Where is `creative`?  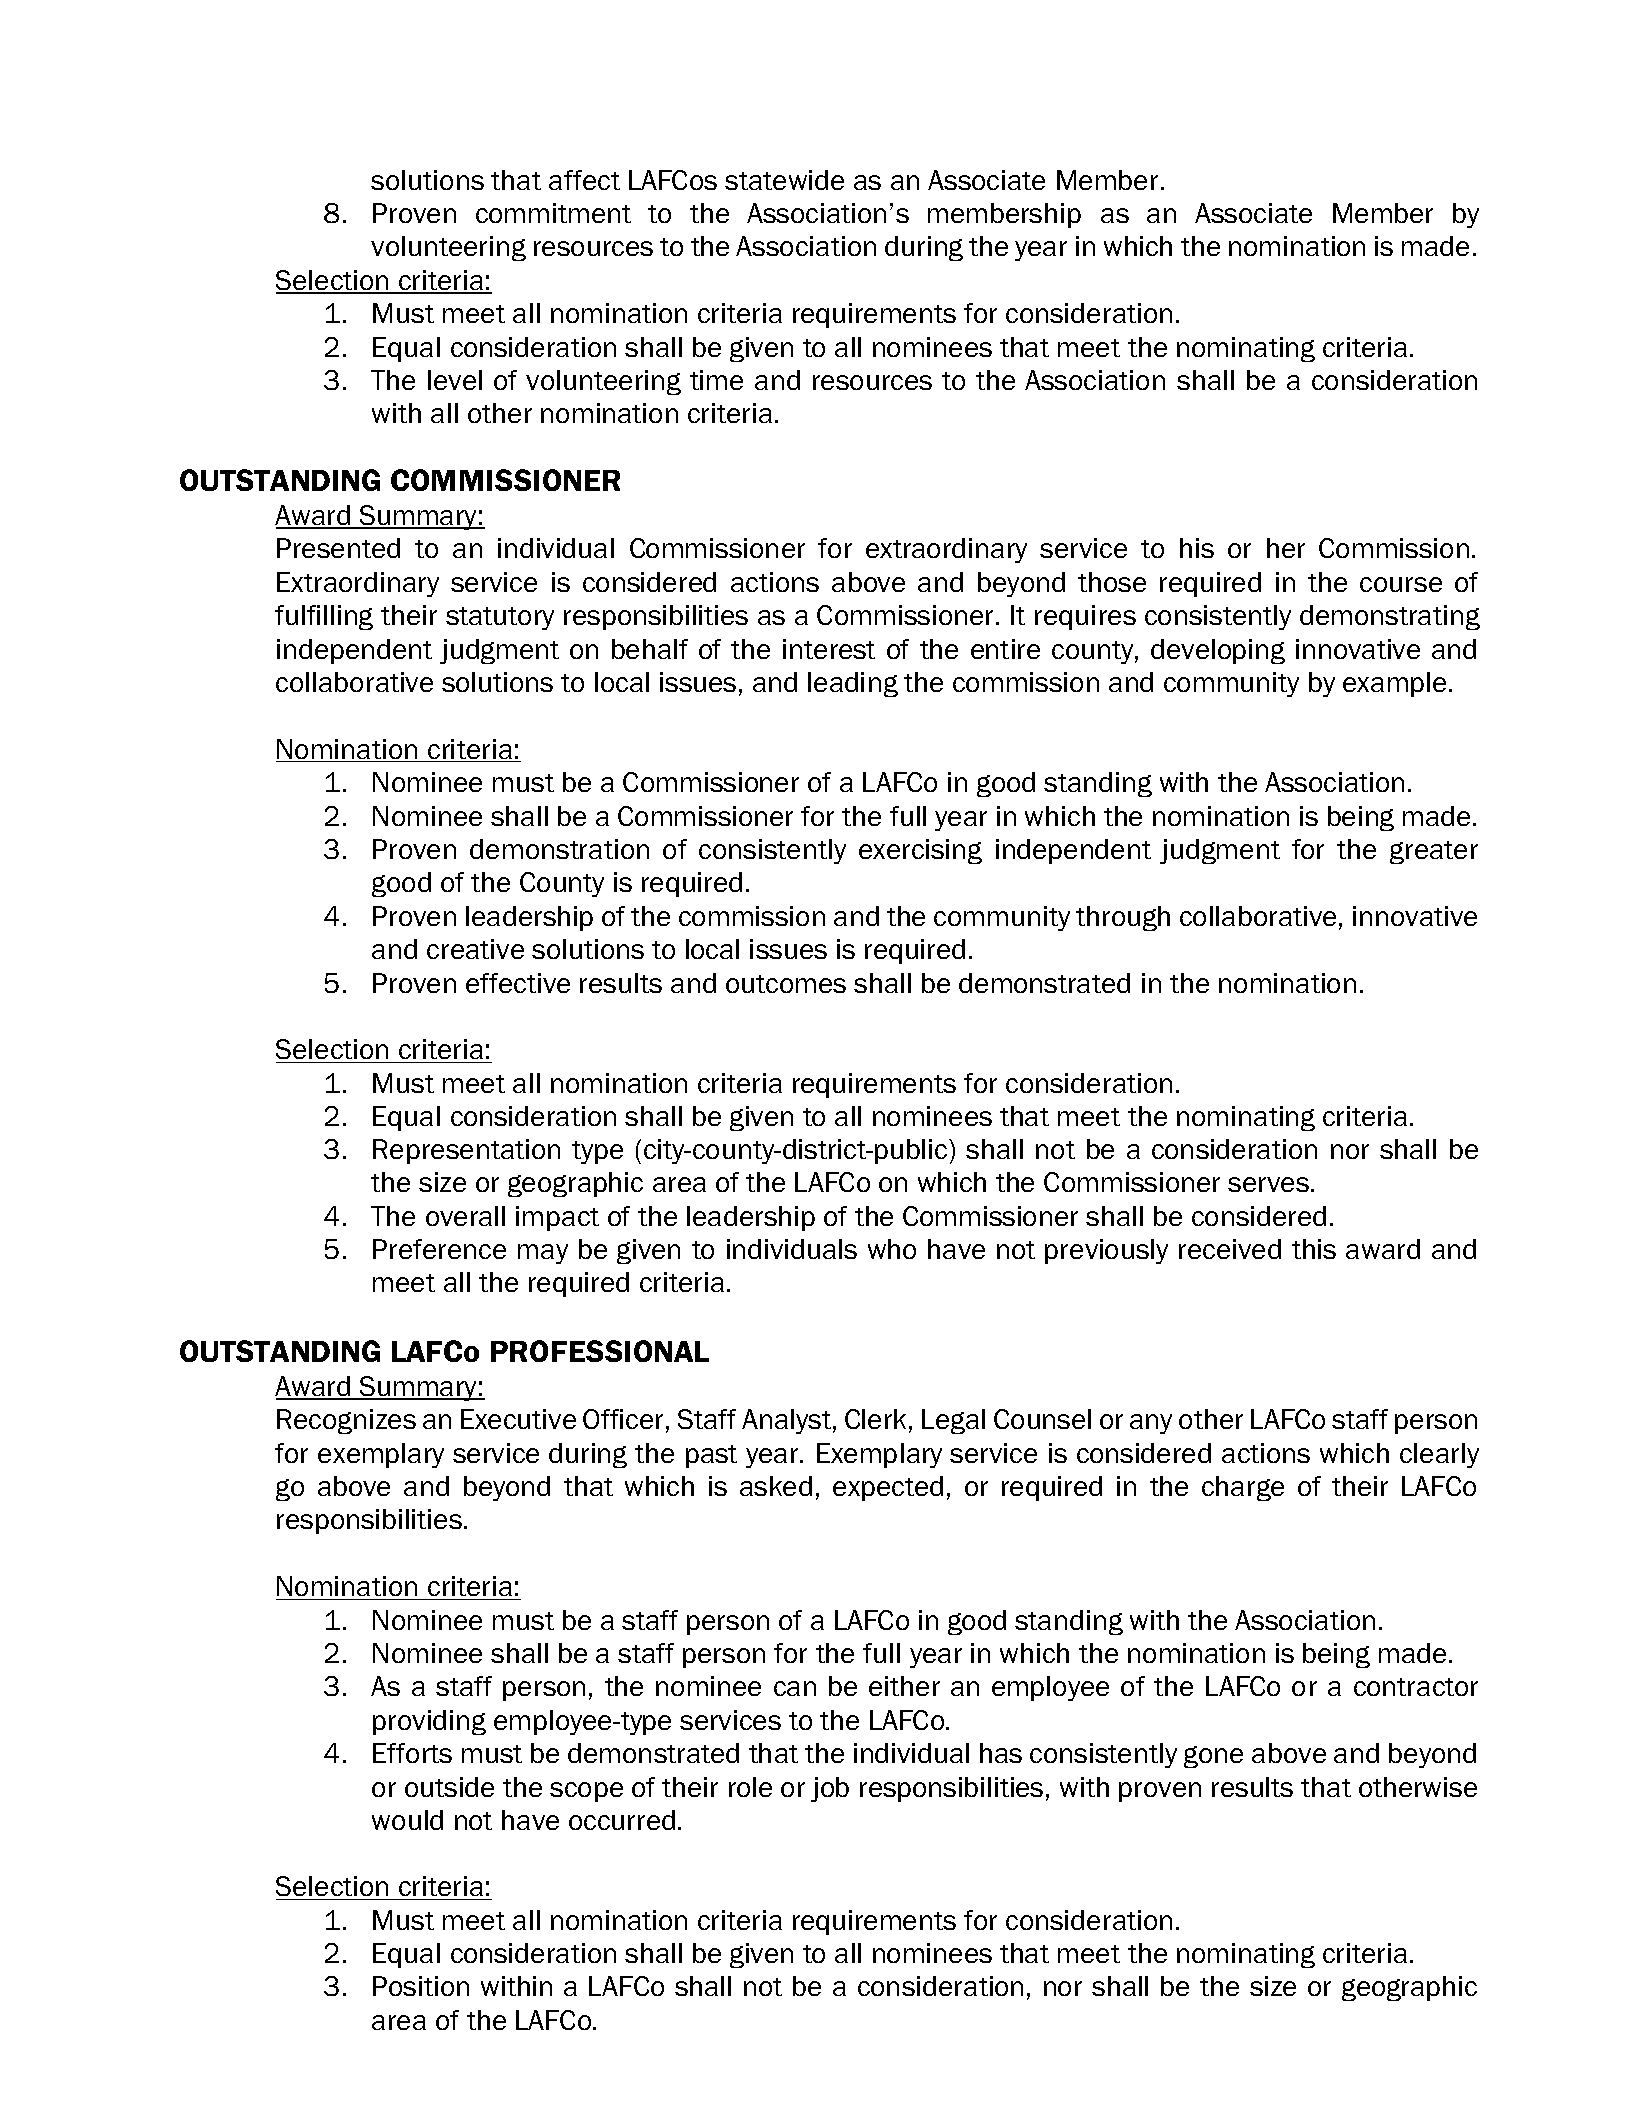
creative is located at coordinates (475, 949).
